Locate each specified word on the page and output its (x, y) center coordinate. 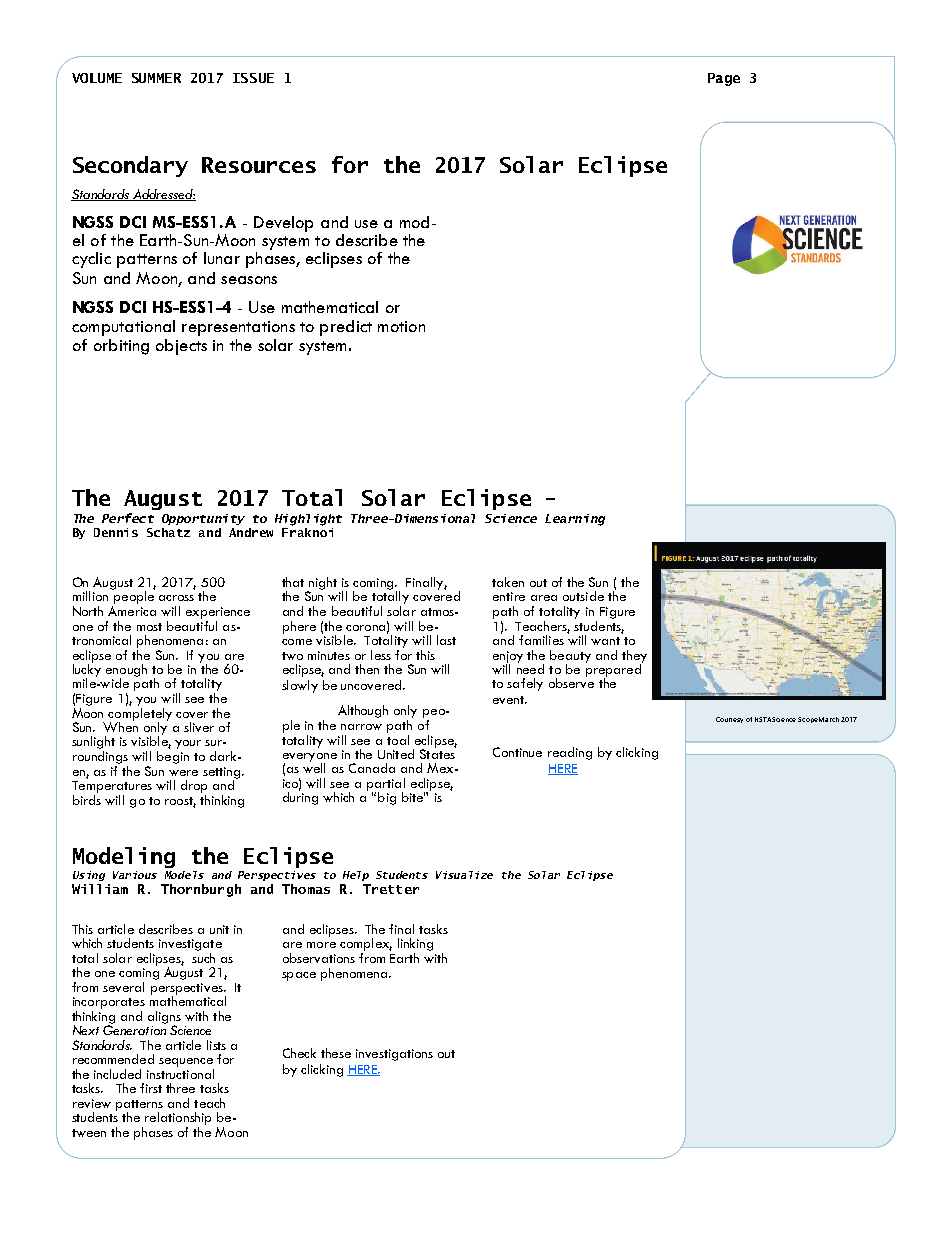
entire (509, 596)
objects (181, 347)
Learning (575, 520)
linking (415, 944)
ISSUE (253, 78)
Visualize (464, 875)
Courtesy (729, 720)
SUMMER (156, 78)
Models (184, 875)
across (176, 598)
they (634, 657)
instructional (180, 1074)
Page (724, 79)
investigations (394, 1055)
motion (401, 326)
